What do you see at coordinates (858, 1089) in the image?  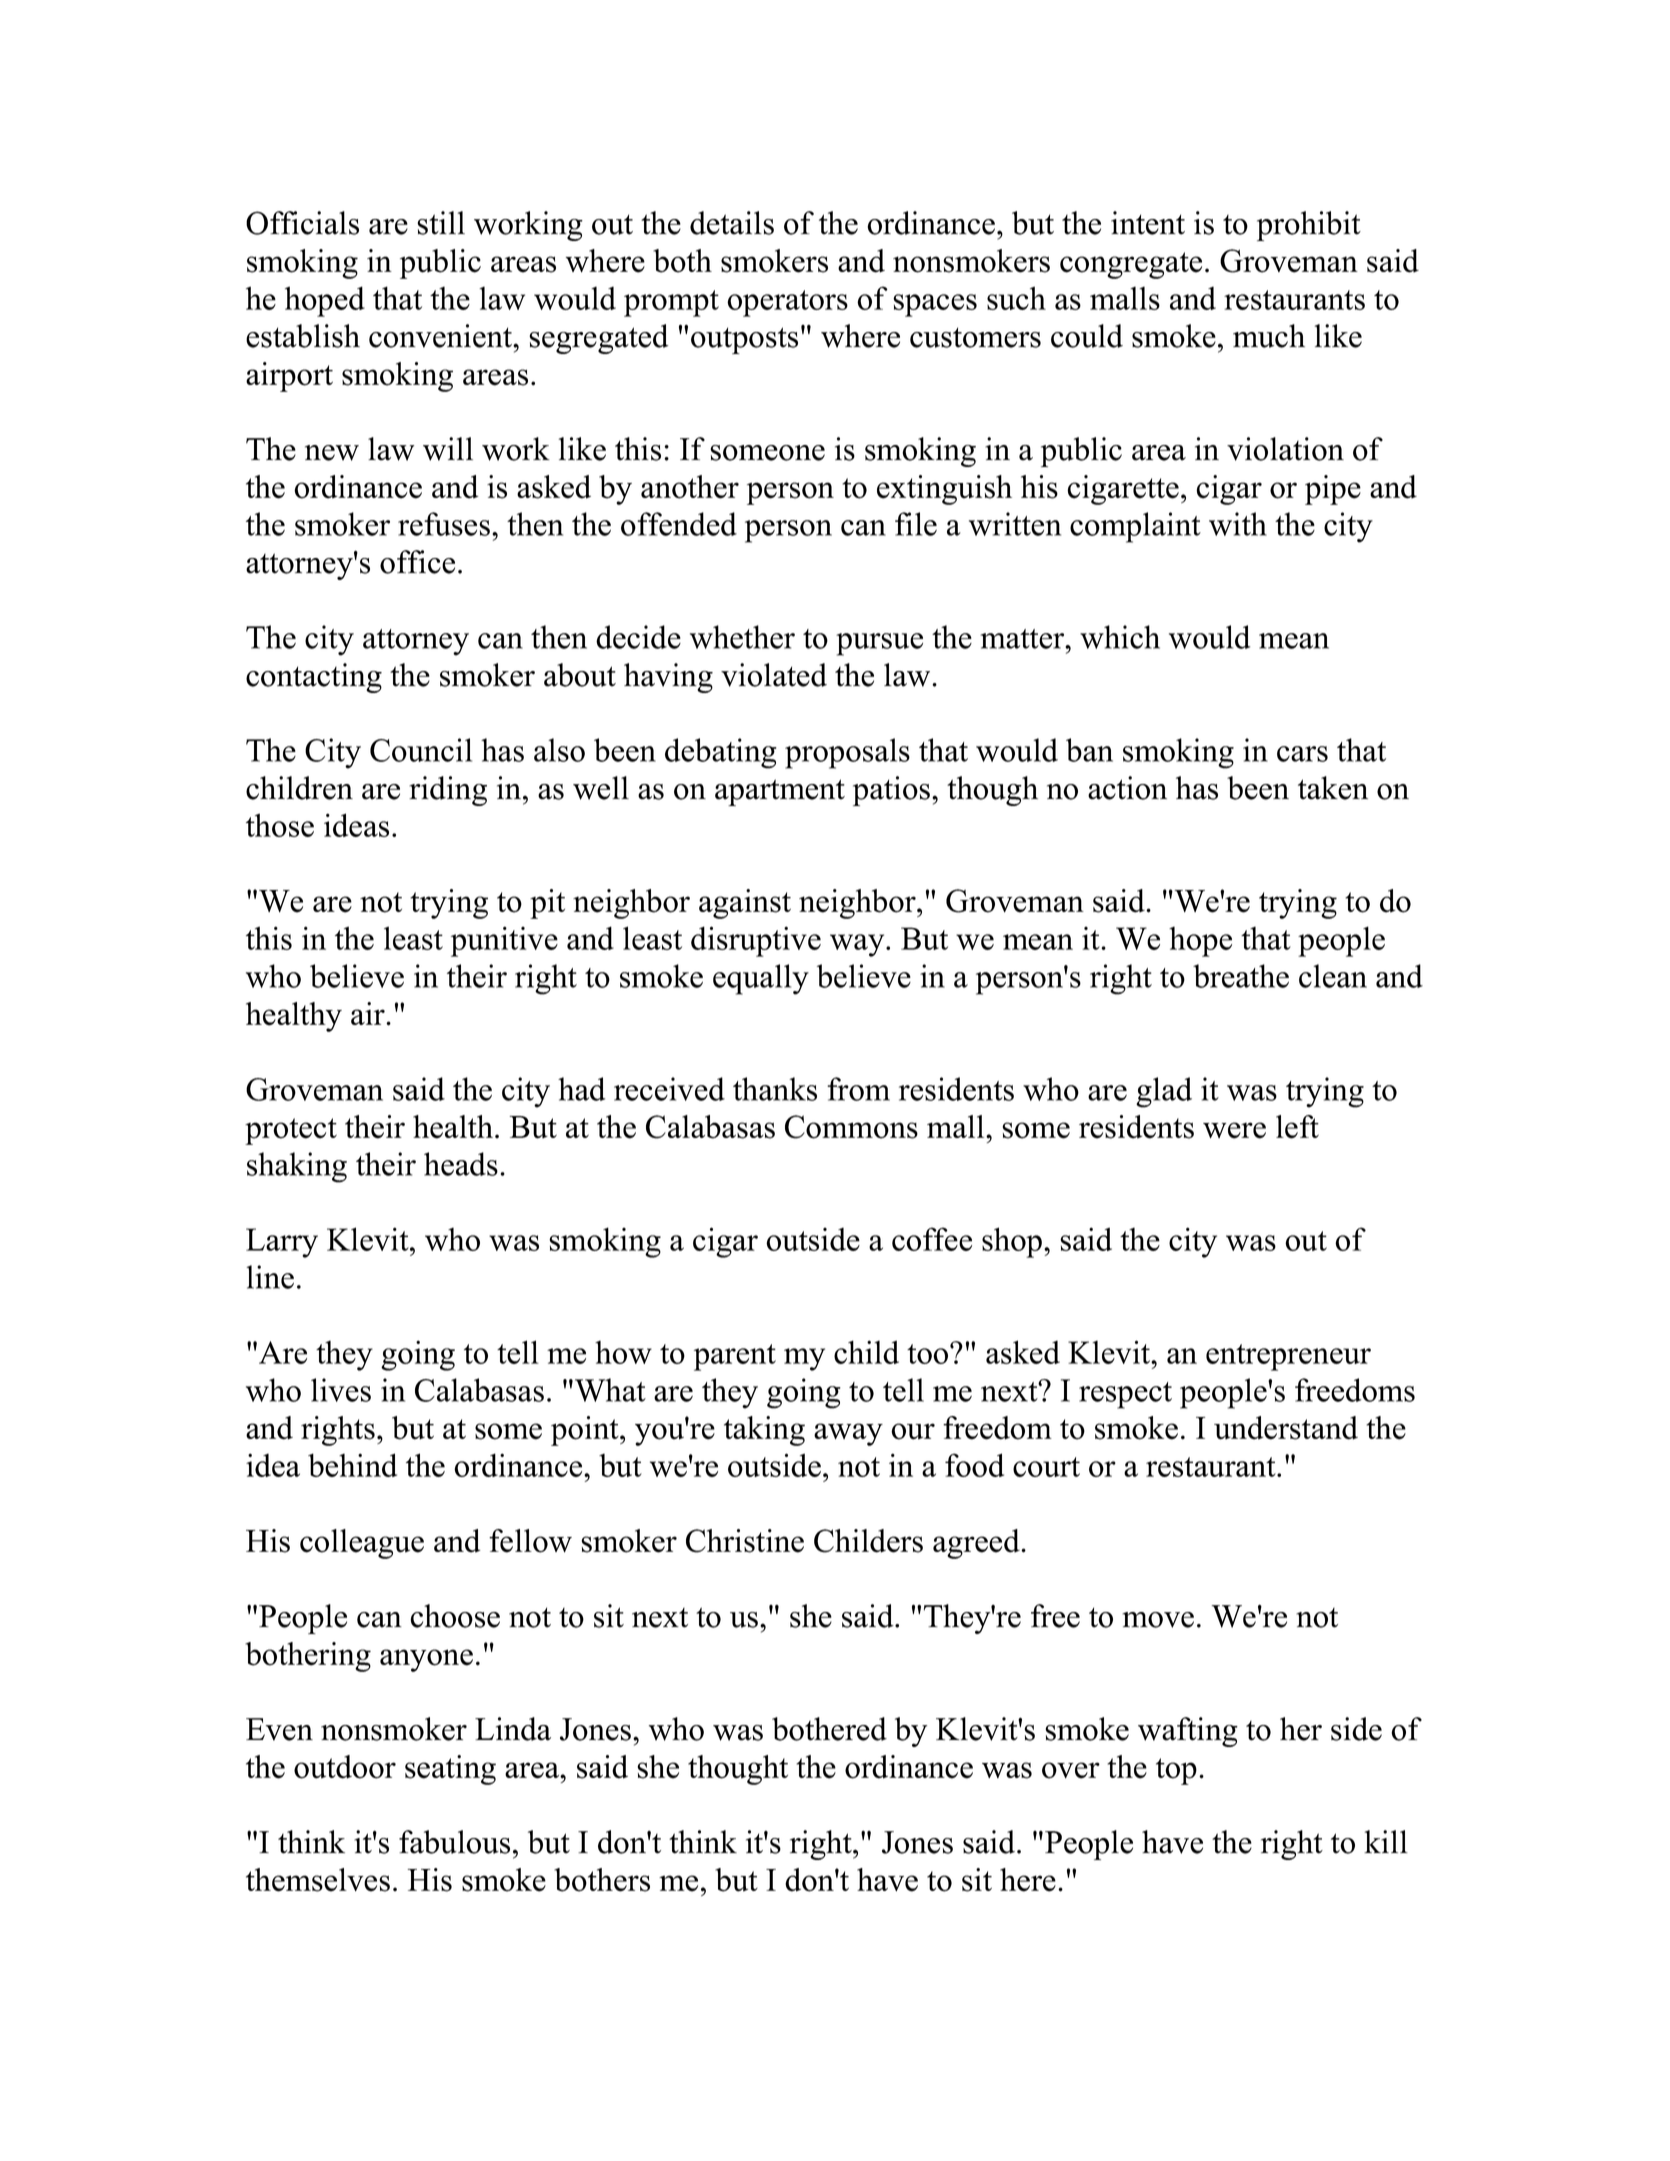 I see `from` at bounding box center [858, 1089].
